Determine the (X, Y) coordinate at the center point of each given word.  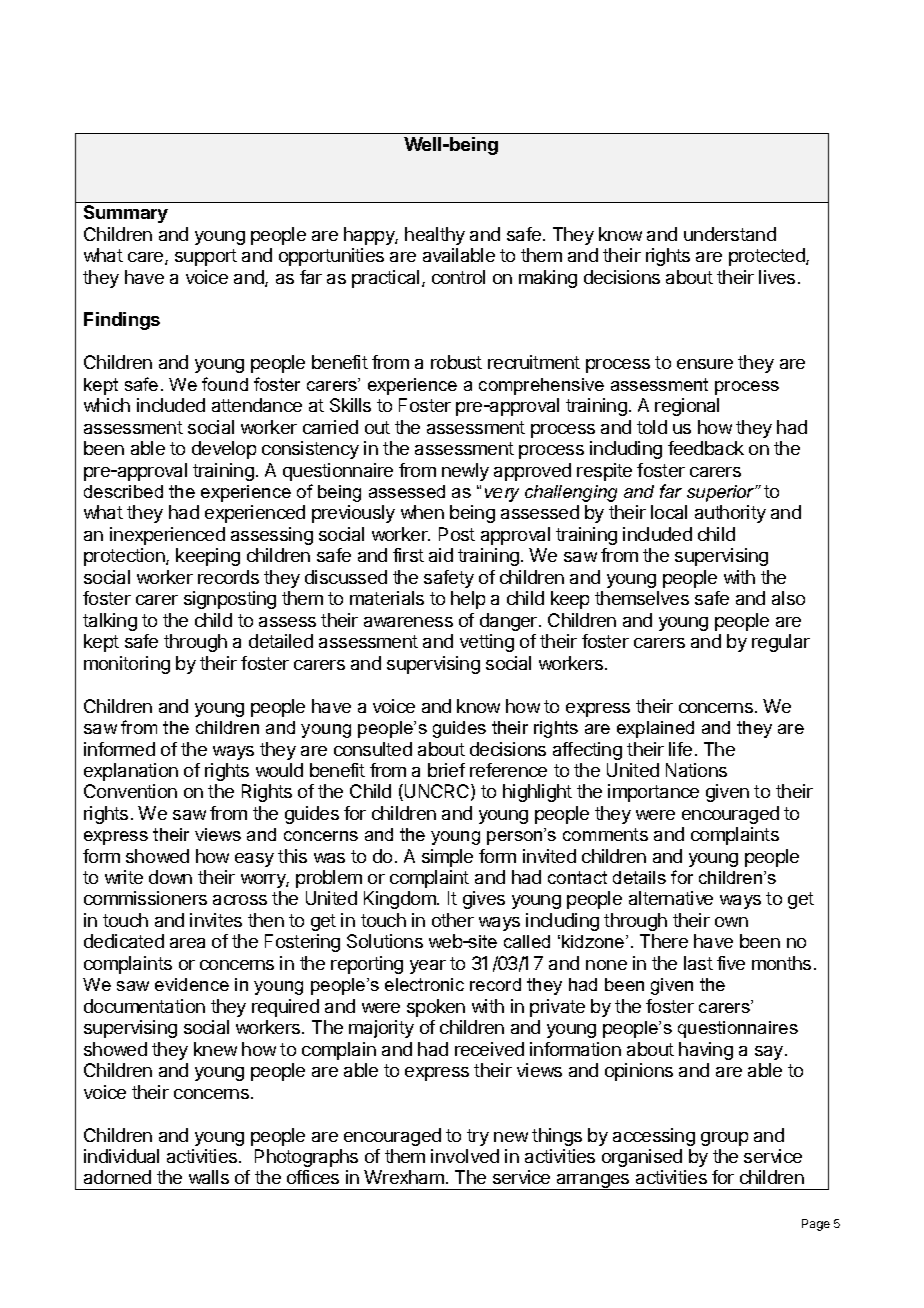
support (206, 257)
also (788, 598)
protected (768, 257)
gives (484, 900)
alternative (671, 898)
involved (465, 1156)
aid (441, 555)
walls (209, 1177)
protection (125, 557)
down (170, 877)
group (724, 1139)
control (458, 277)
